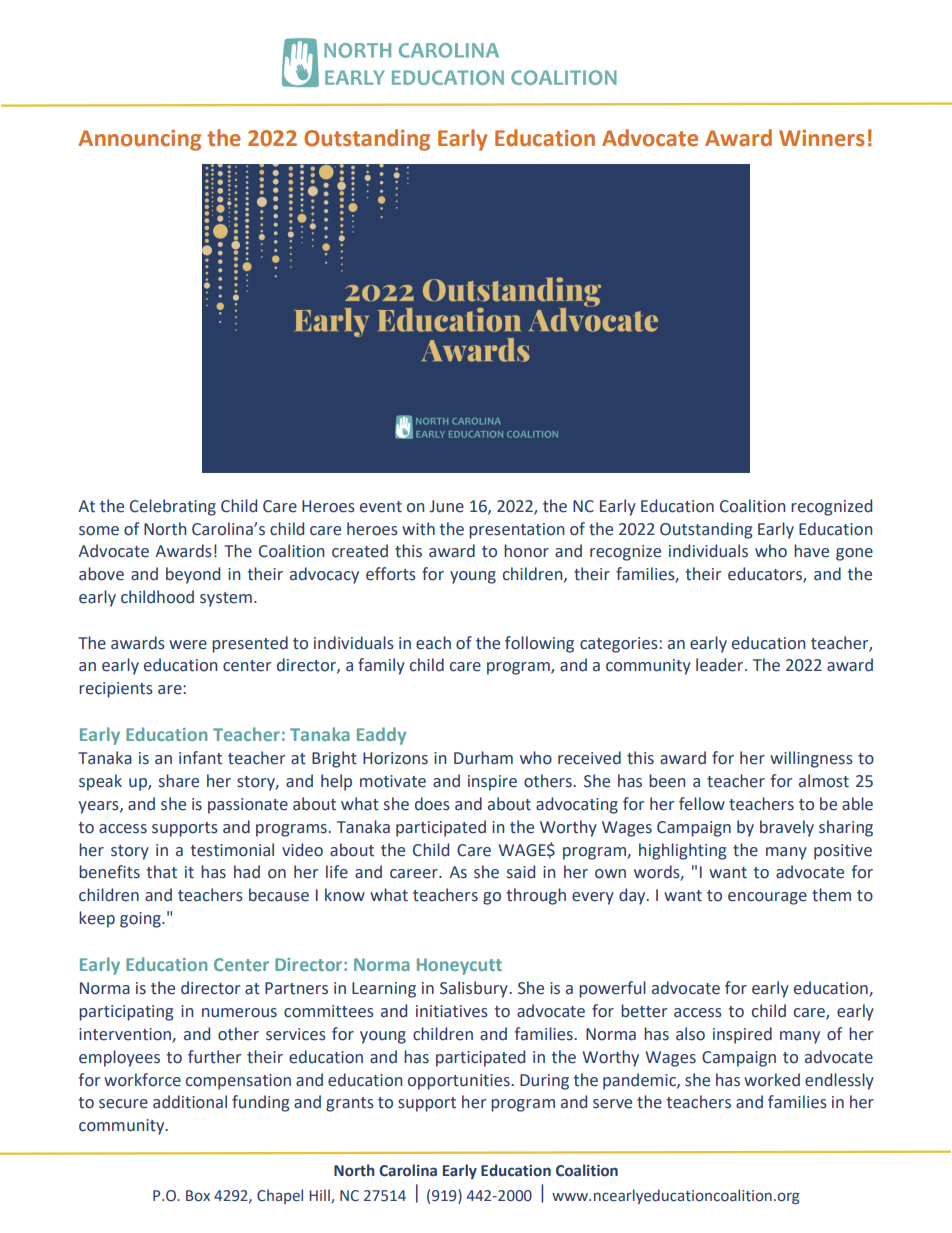 This image has height=1233, width=952. What do you see at coordinates (811, 551) in the image?
I see `have` at bounding box center [811, 551].
